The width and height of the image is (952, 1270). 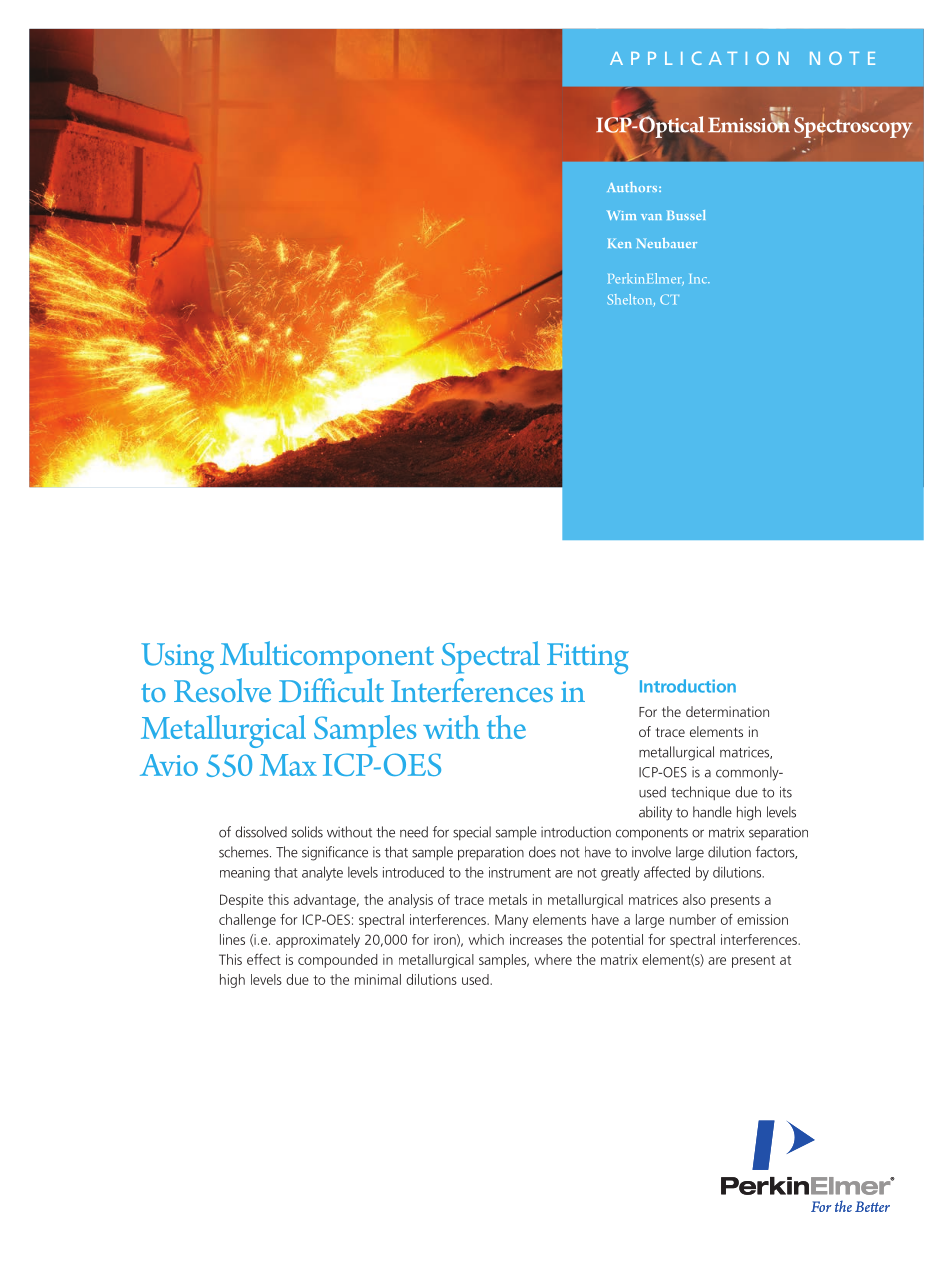 I want to click on Difficult, so click(x=331, y=690).
